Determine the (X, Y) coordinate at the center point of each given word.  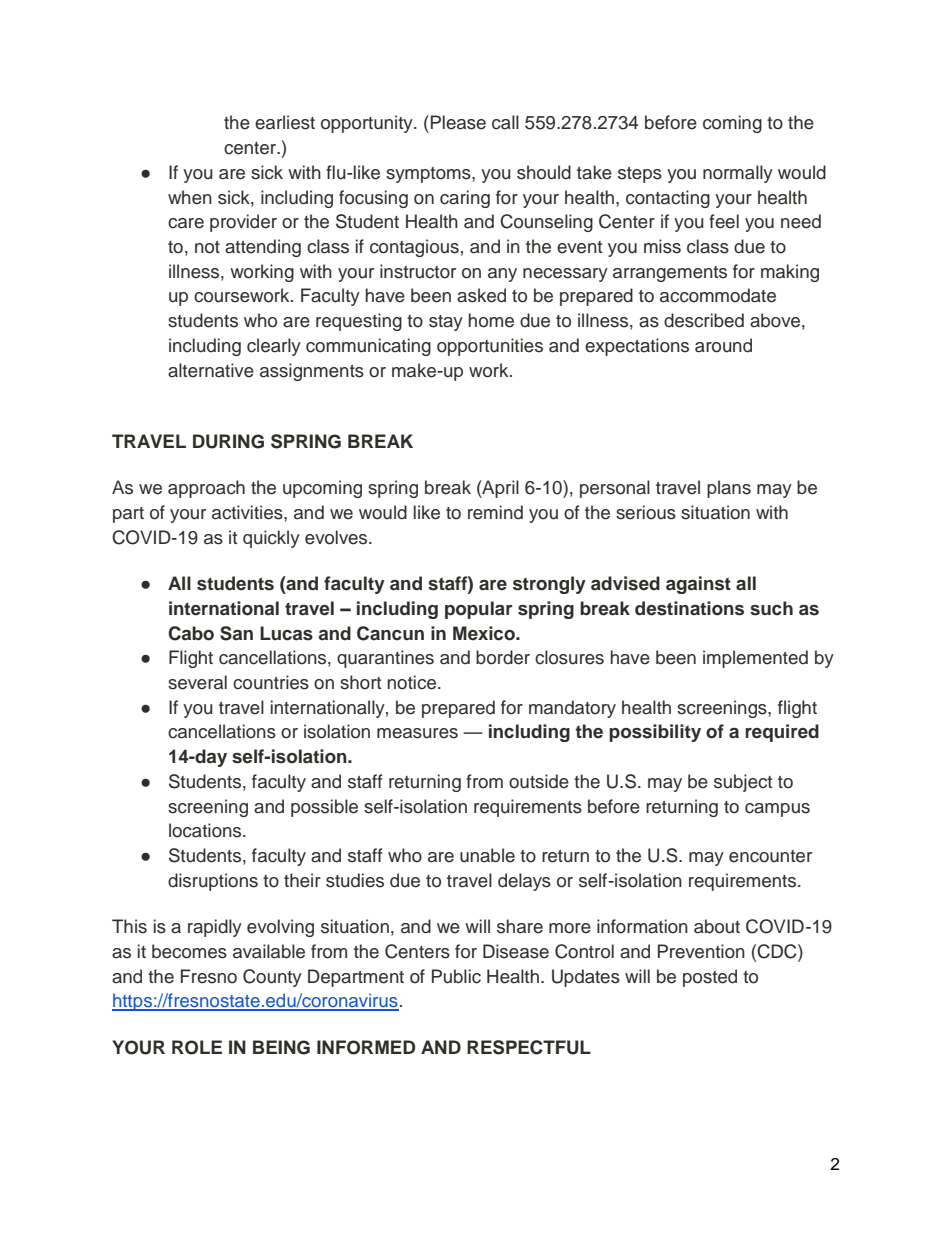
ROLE (197, 1047)
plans (729, 489)
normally (738, 174)
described (704, 320)
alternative (211, 370)
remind (495, 512)
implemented (755, 659)
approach (206, 489)
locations (206, 830)
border (503, 657)
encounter (770, 856)
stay (446, 323)
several (197, 682)
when (190, 197)
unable (487, 855)
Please (458, 122)
